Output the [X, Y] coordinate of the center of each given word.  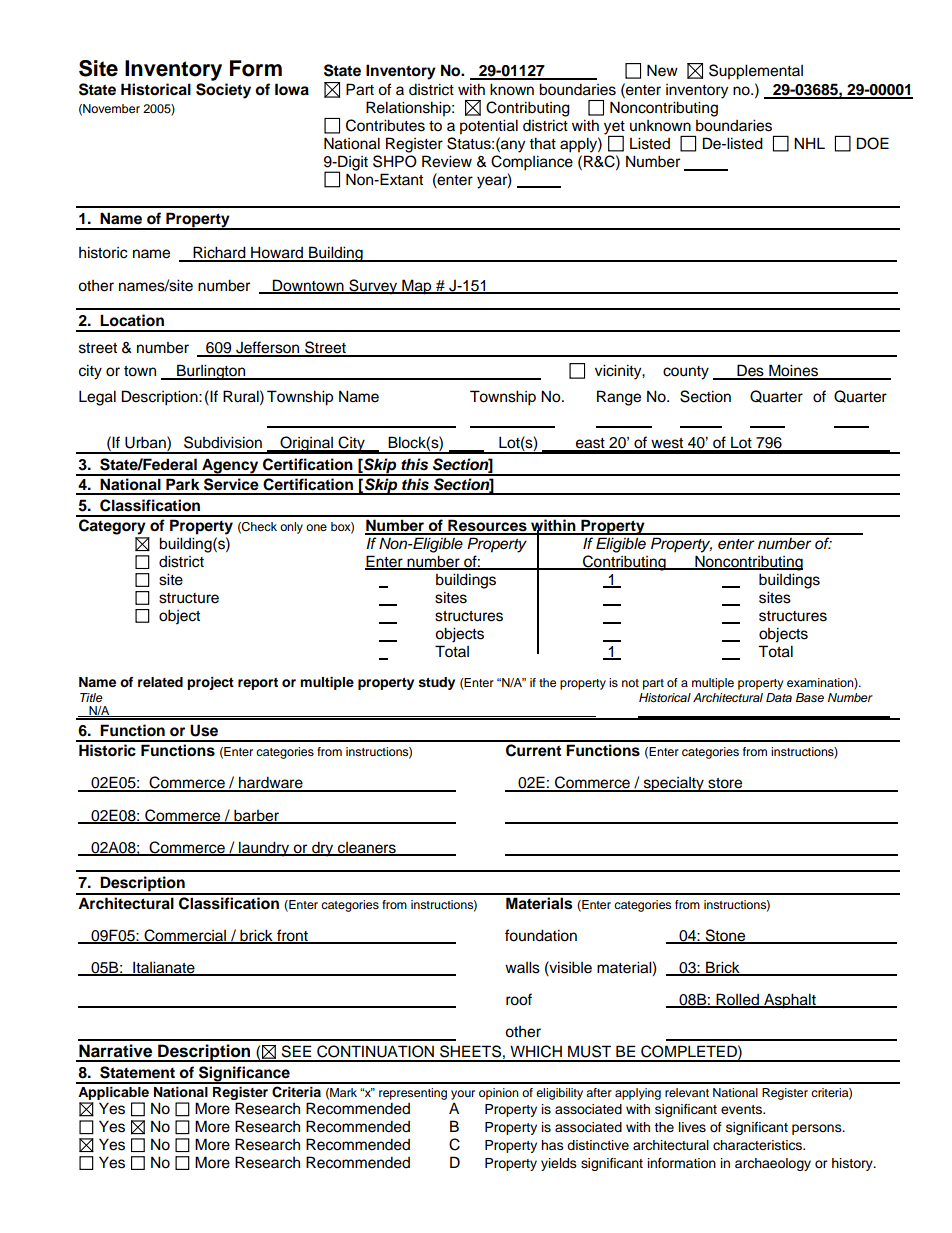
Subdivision [223, 442]
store [725, 784]
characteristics [759, 1145]
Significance [244, 1075]
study [437, 683]
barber [256, 816]
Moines [793, 371]
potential [489, 127]
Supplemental [756, 72]
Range [619, 398]
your [463, 1095]
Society [223, 91]
